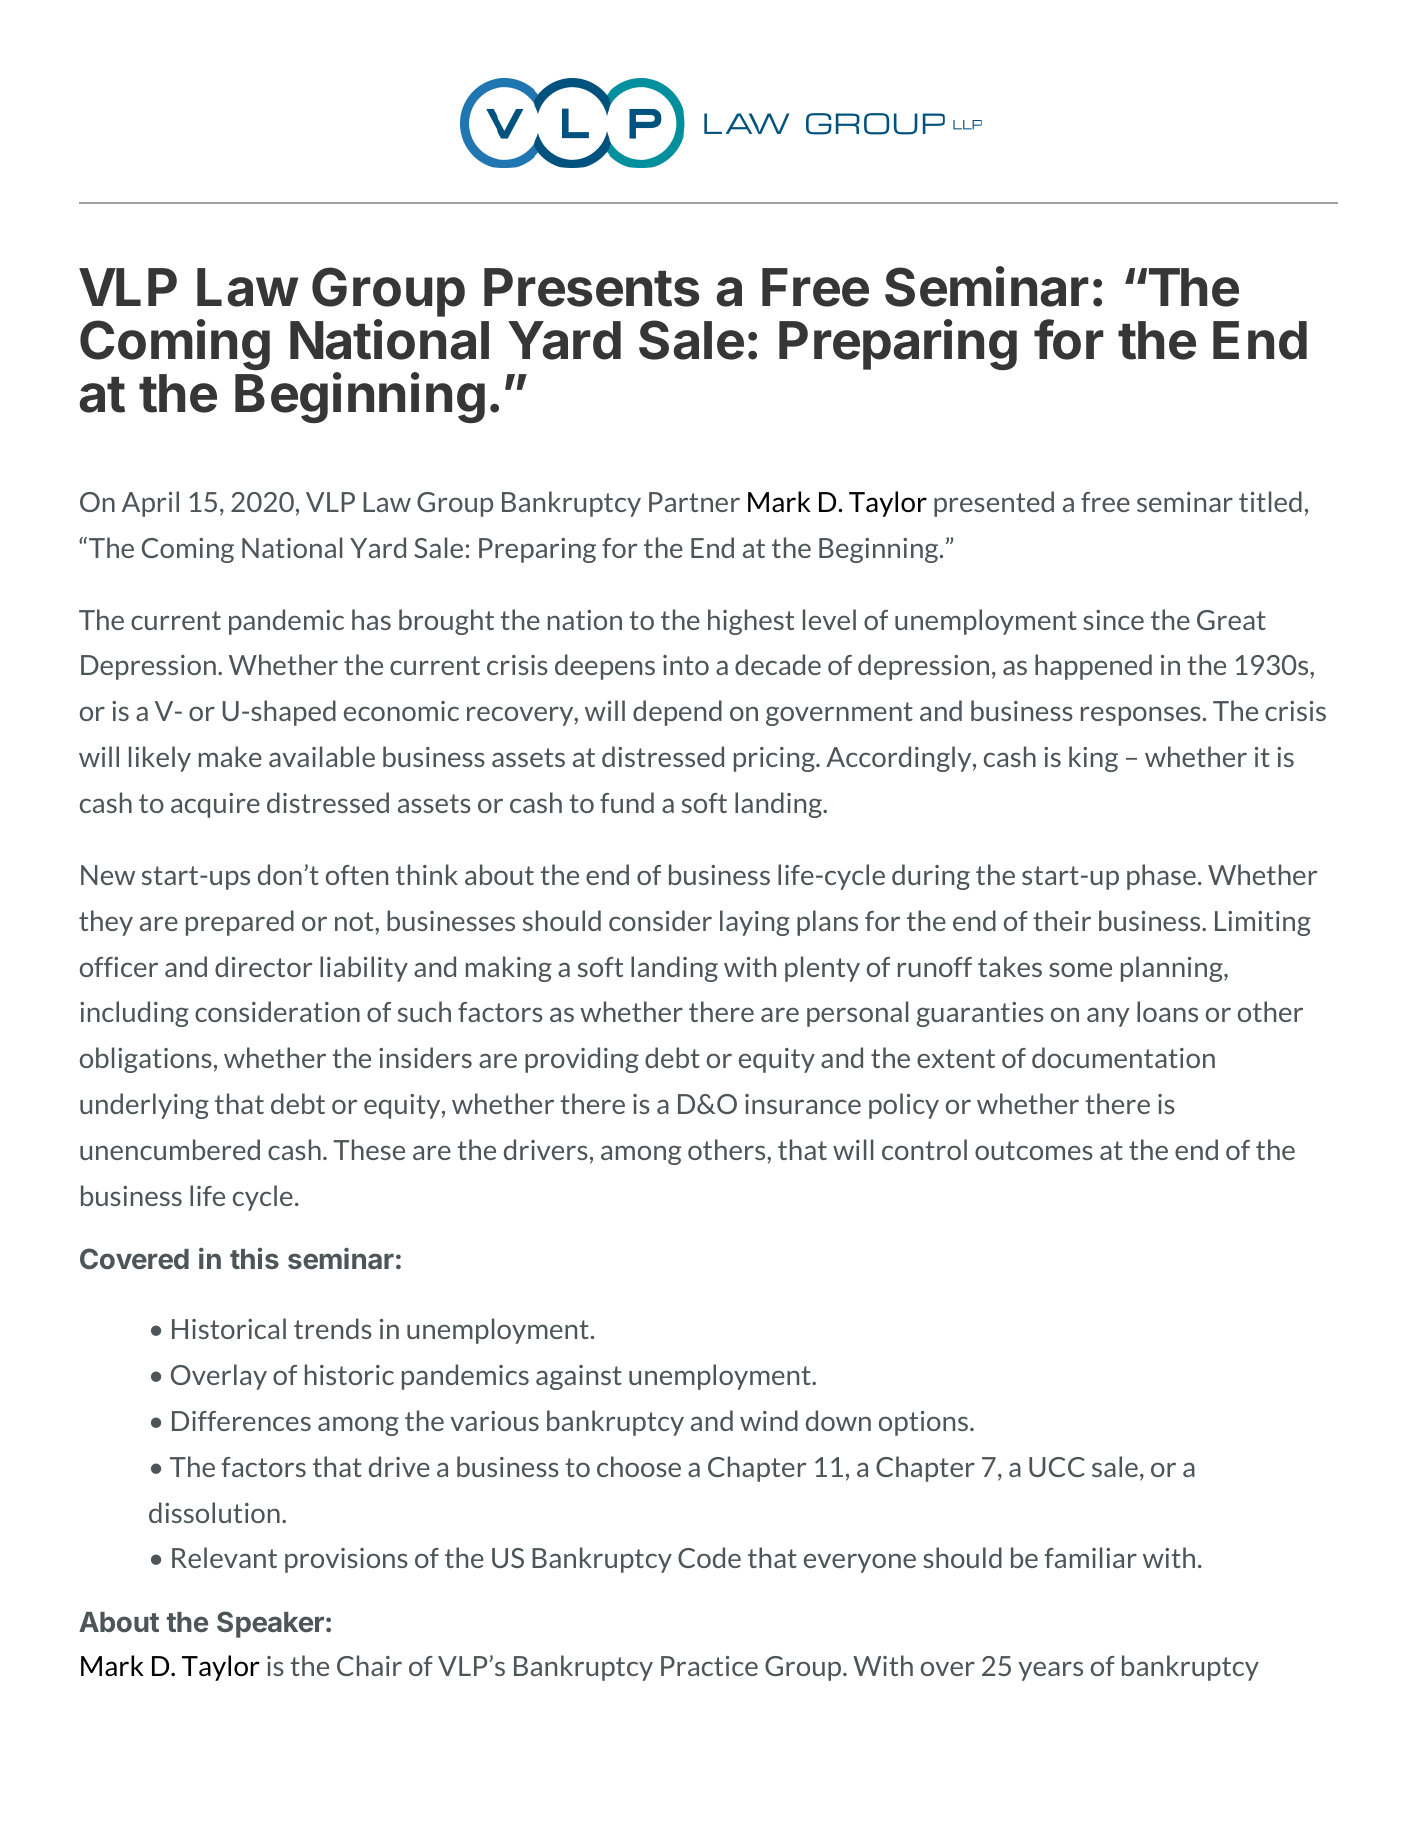 This screenshot has height=1834, width=1417. I want to click on Practice, so click(709, 1666).
